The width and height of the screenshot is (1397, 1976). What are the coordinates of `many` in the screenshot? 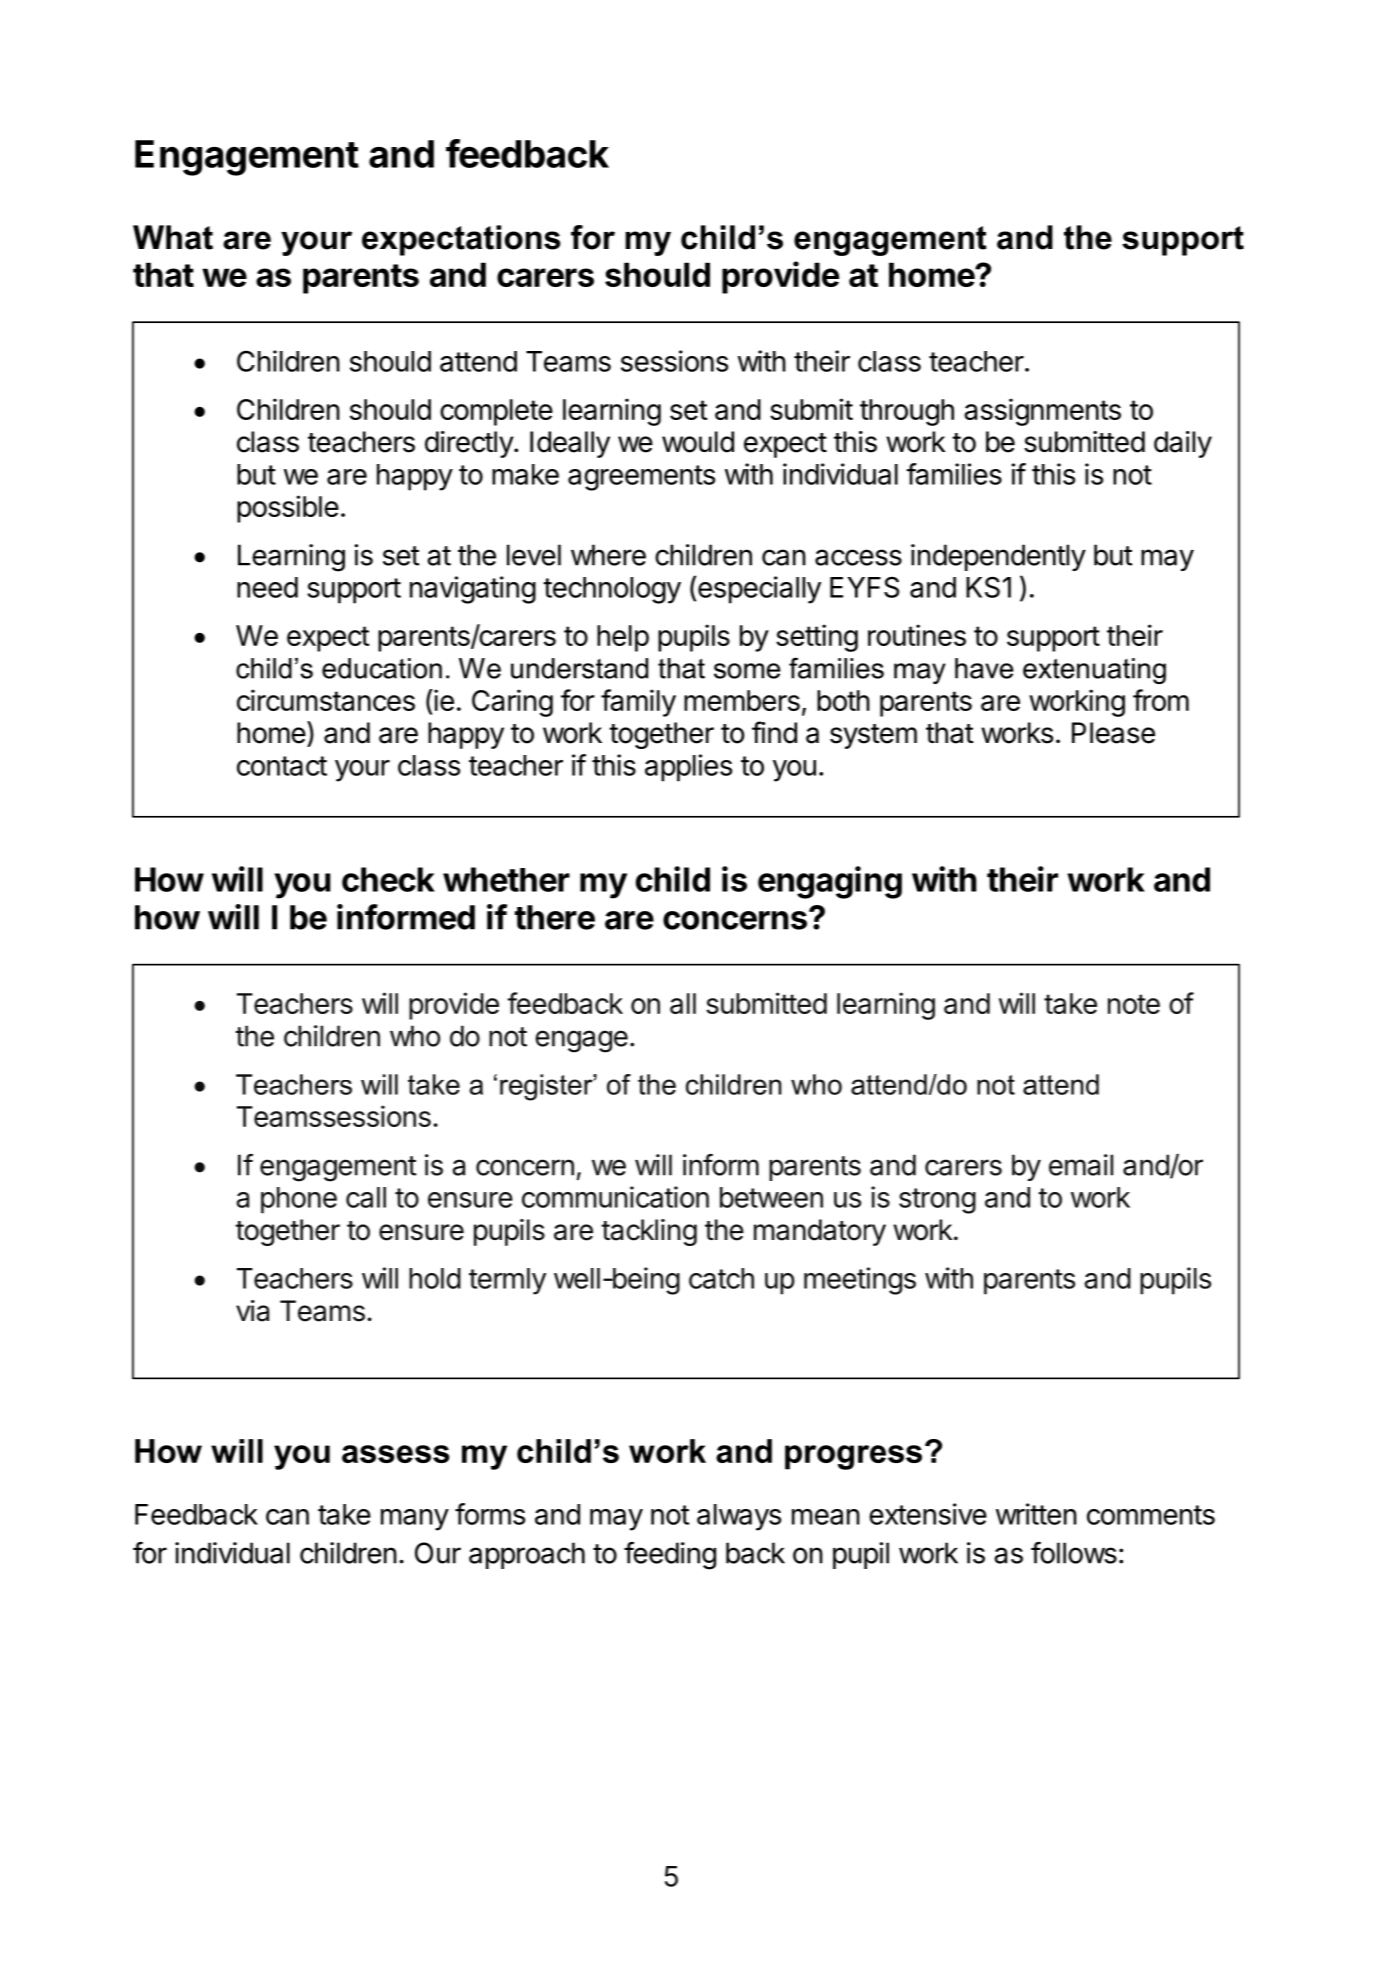 It's located at (415, 1520).
